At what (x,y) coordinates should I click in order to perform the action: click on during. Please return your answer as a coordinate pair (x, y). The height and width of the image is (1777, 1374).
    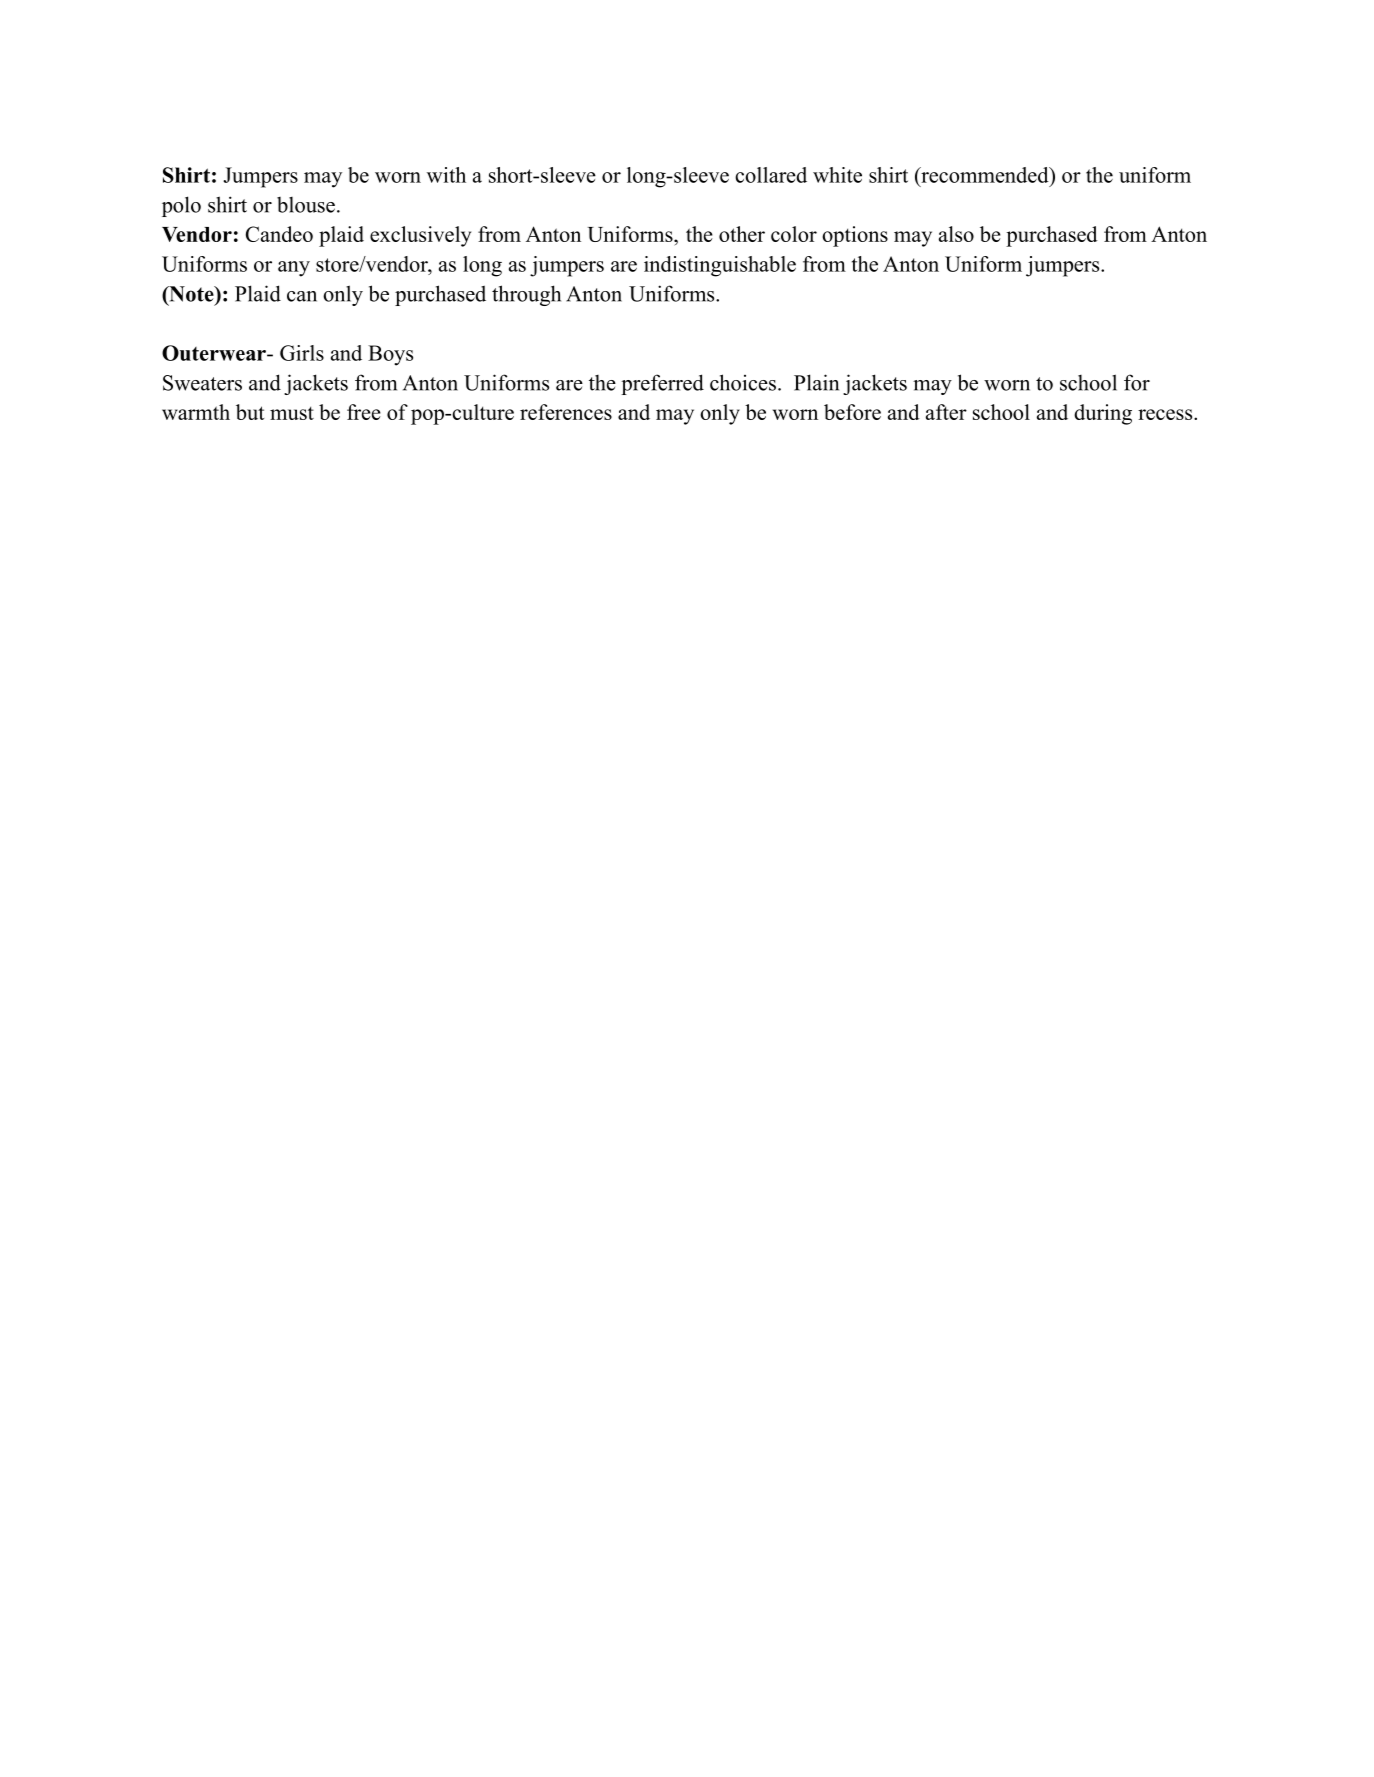
    Looking at the image, I should click on (1103, 414).
